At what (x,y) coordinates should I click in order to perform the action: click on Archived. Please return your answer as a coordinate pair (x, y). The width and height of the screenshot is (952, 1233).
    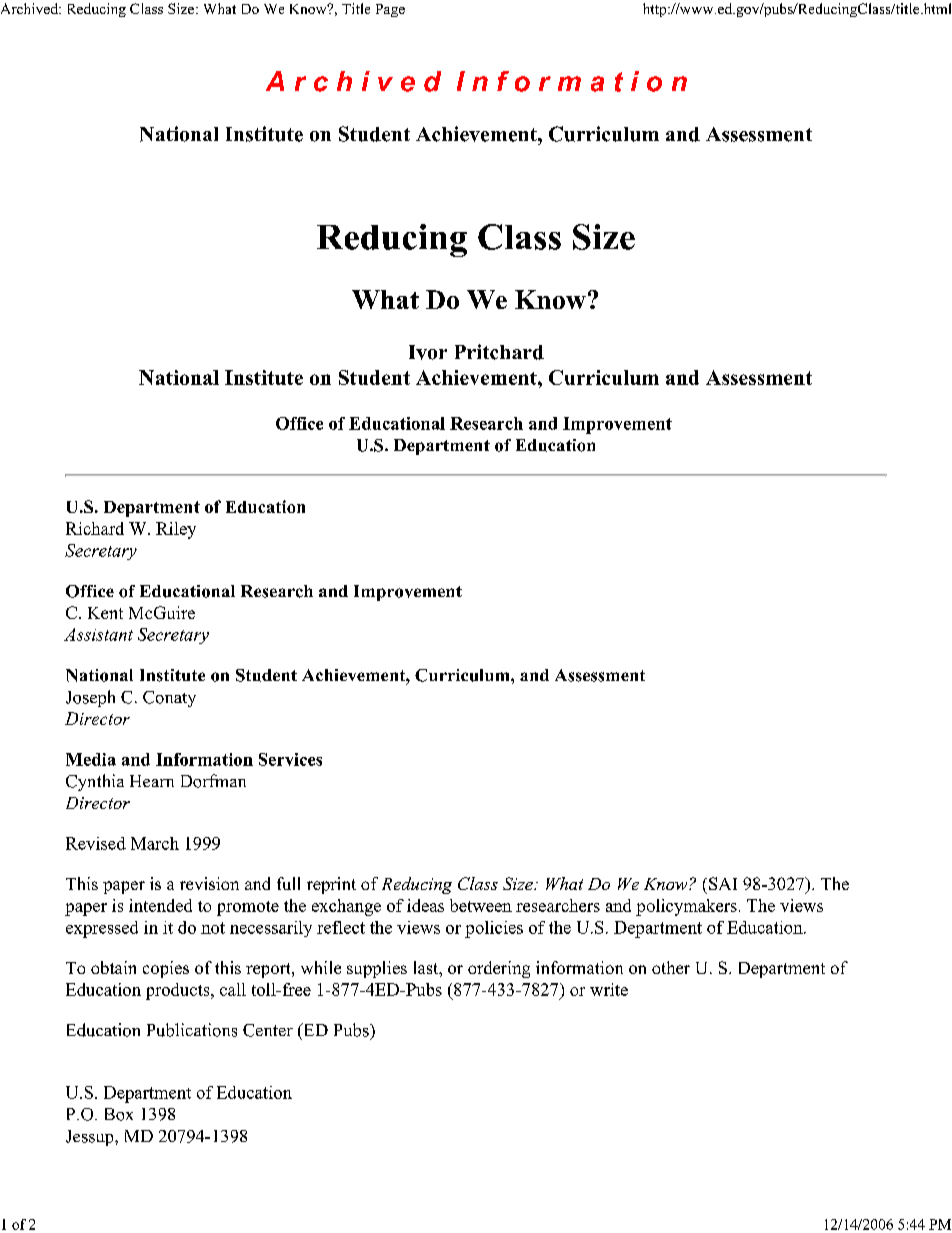
    Looking at the image, I should click on (30, 8).
